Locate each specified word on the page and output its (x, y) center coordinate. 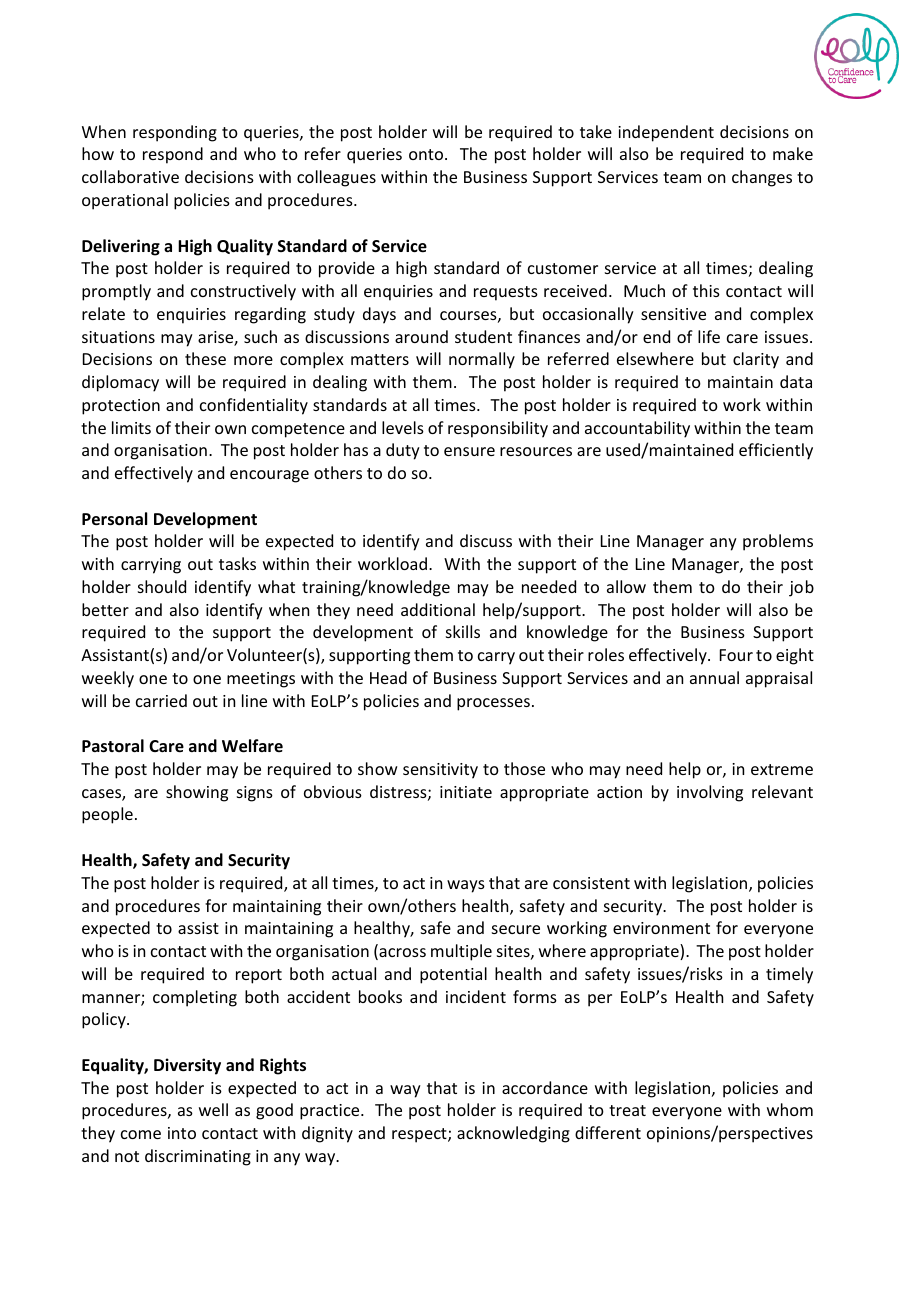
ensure (469, 451)
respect (420, 1135)
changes (762, 178)
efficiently (776, 451)
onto (427, 154)
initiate (466, 792)
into (182, 1133)
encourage (269, 476)
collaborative (130, 176)
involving (710, 793)
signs (255, 794)
